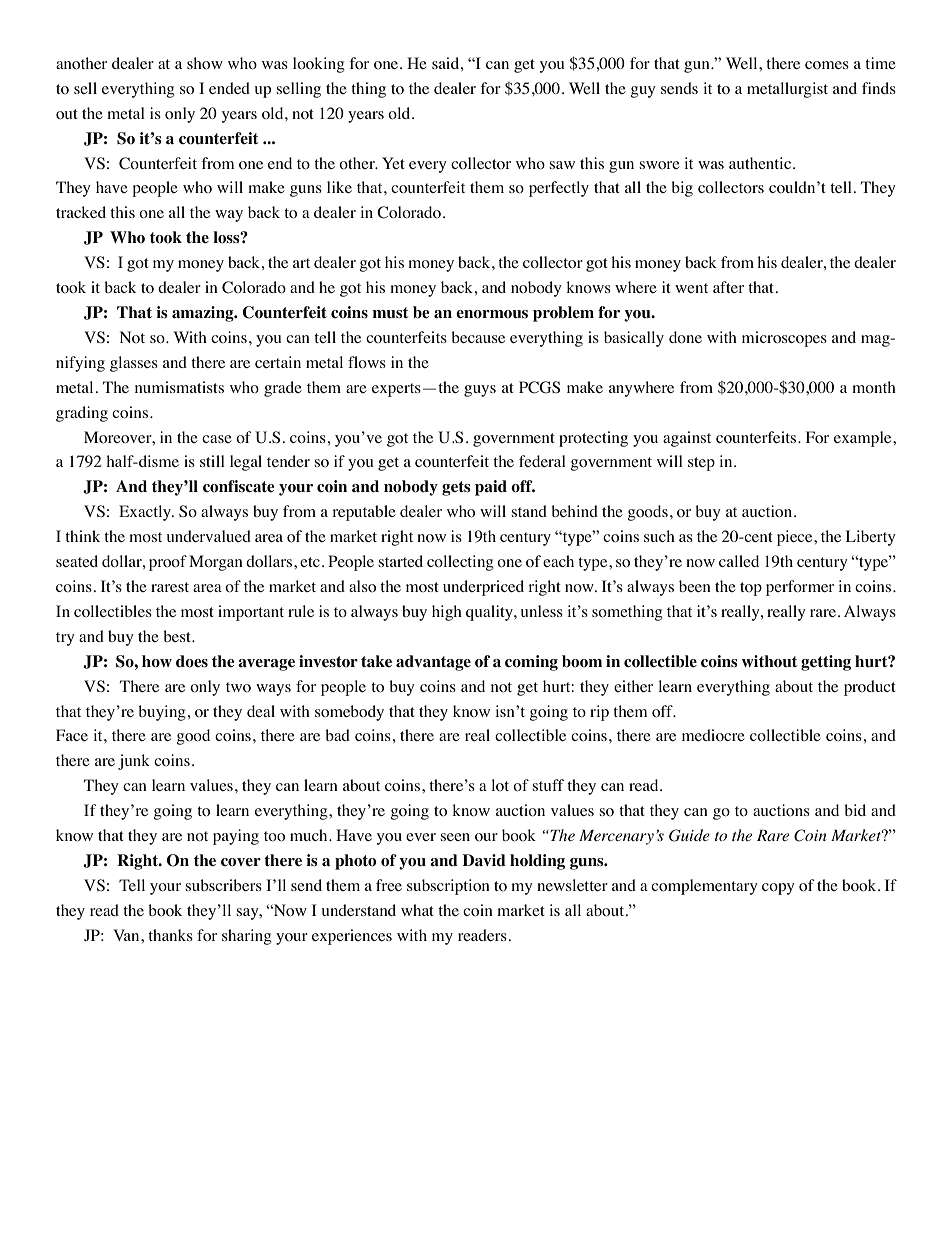  Describe the element at coordinates (778, 889) in the image. I see `copy` at that location.
